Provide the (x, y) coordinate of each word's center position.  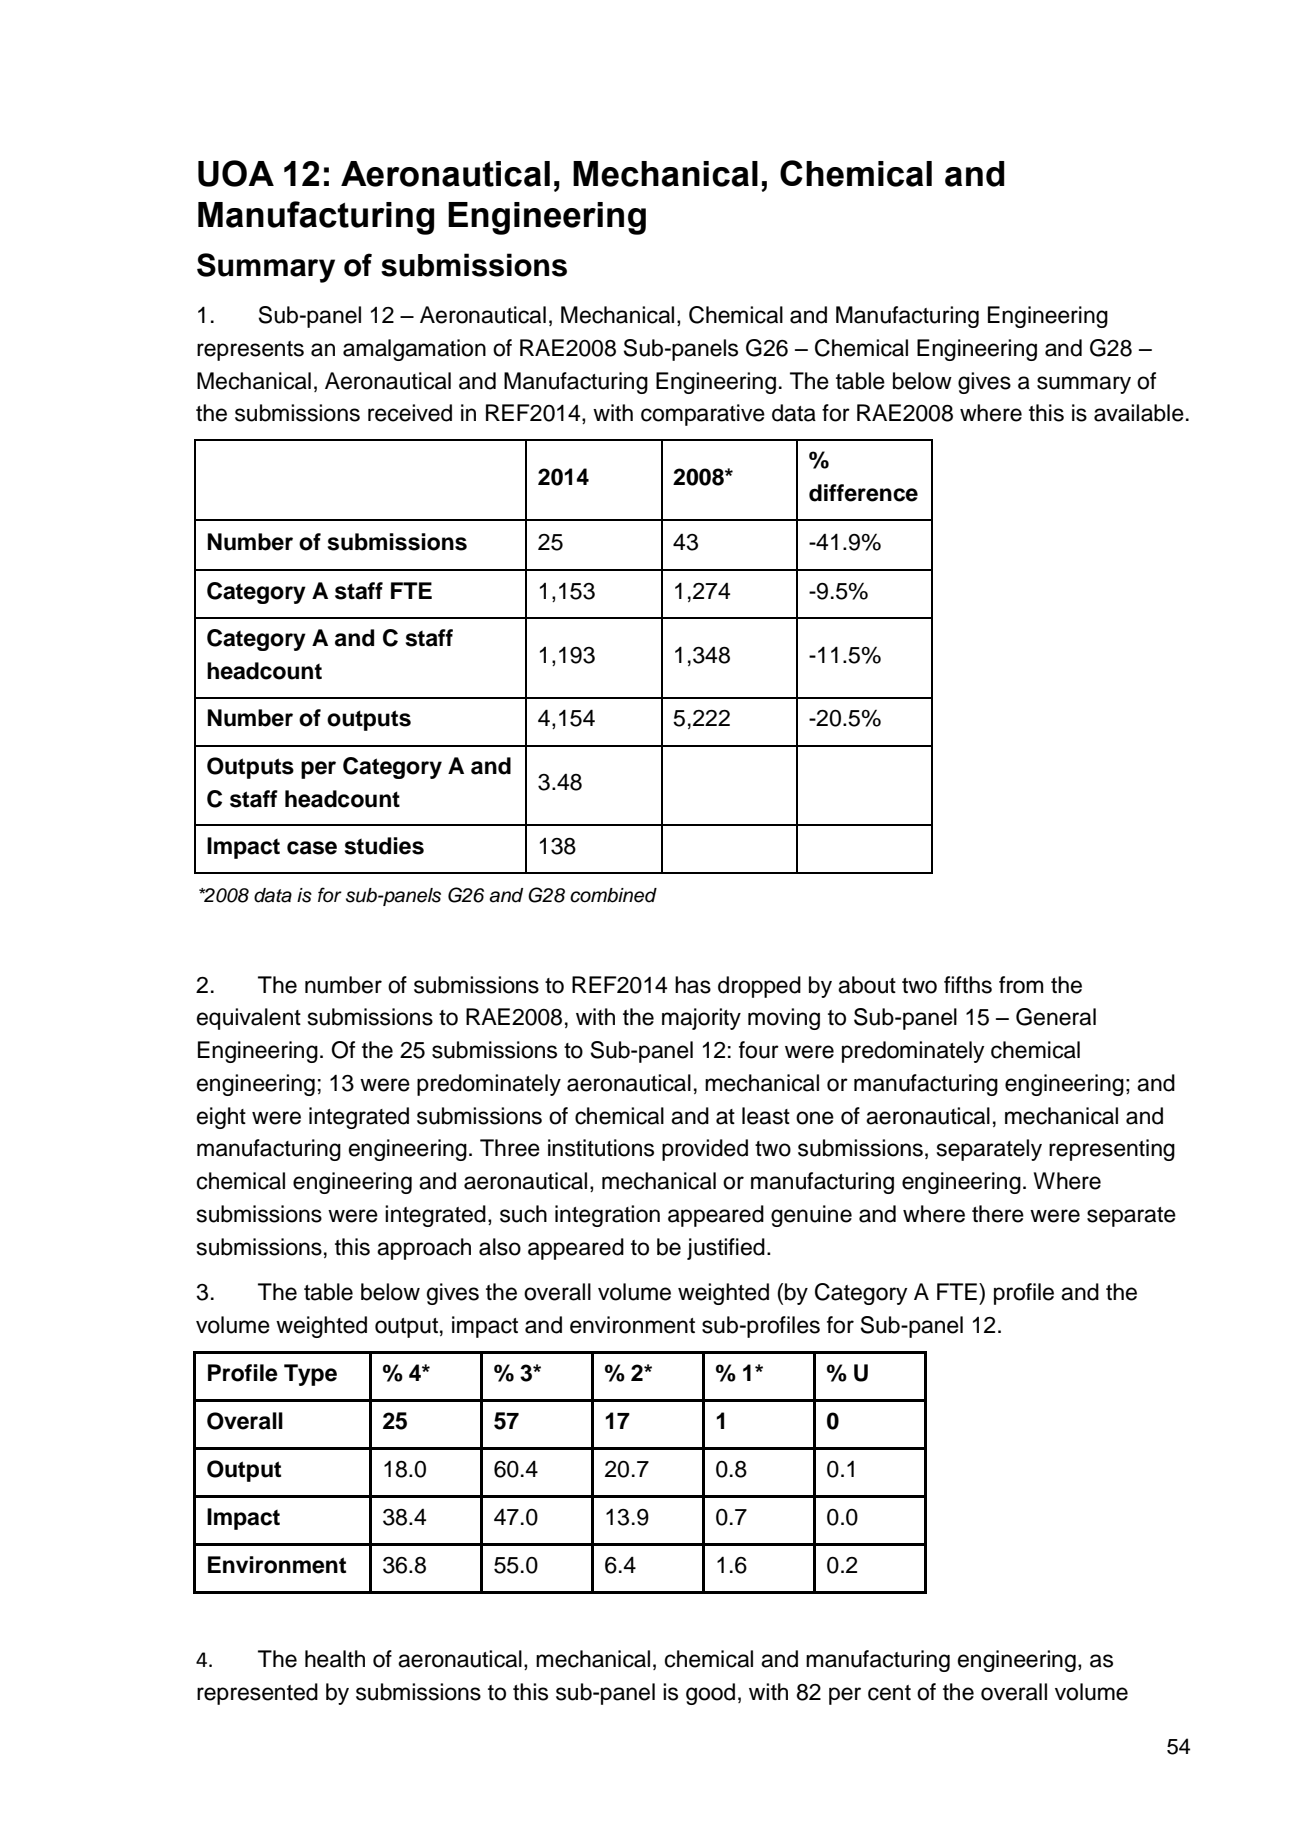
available (1139, 413)
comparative (703, 415)
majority (701, 1019)
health (335, 1659)
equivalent (249, 1019)
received (410, 413)
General (1056, 1017)
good (710, 1694)
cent (889, 1693)
